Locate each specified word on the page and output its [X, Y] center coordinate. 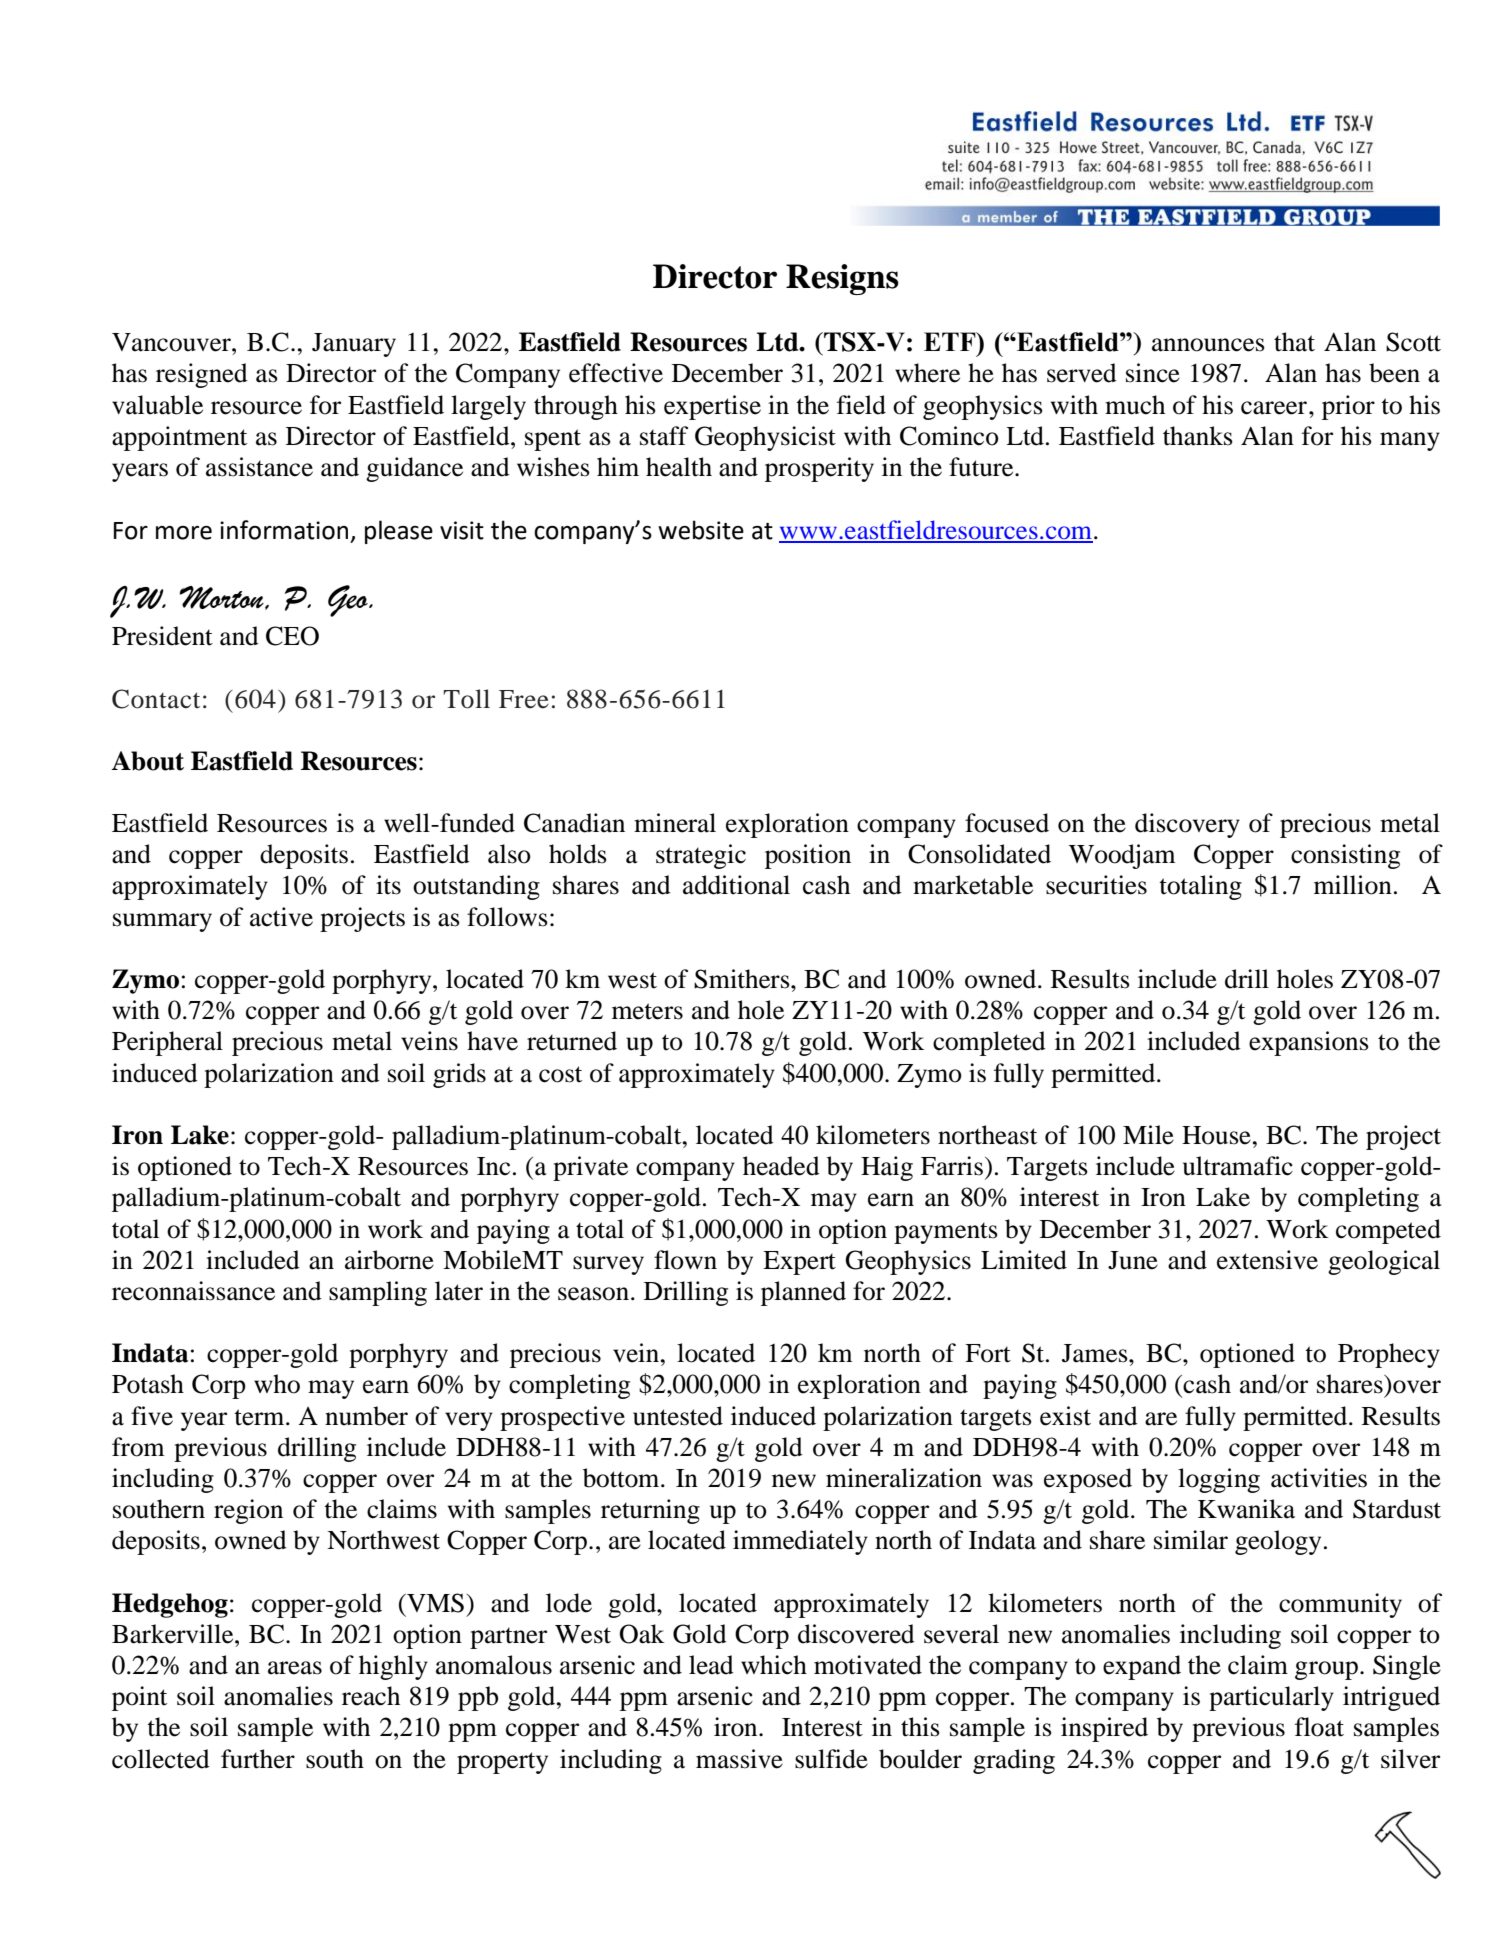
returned [572, 1041]
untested [678, 1416]
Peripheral [167, 1043]
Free [524, 699]
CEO [292, 636]
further [258, 1759]
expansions [1309, 1043]
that [1294, 342]
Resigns [842, 279]
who [277, 1384]
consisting [1345, 856]
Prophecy [1389, 1355]
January [354, 345]
